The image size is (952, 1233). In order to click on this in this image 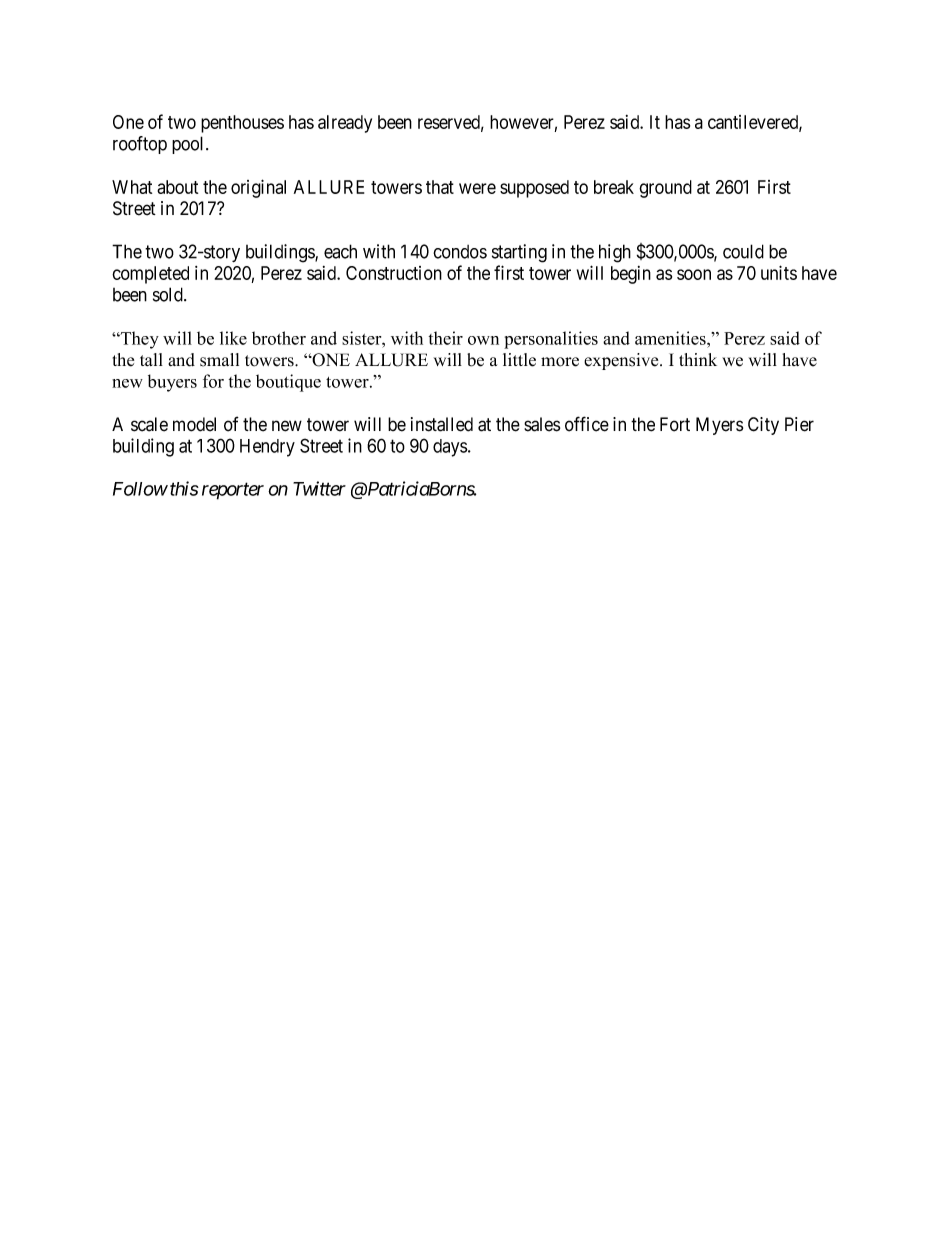, I will do `click(184, 488)`.
